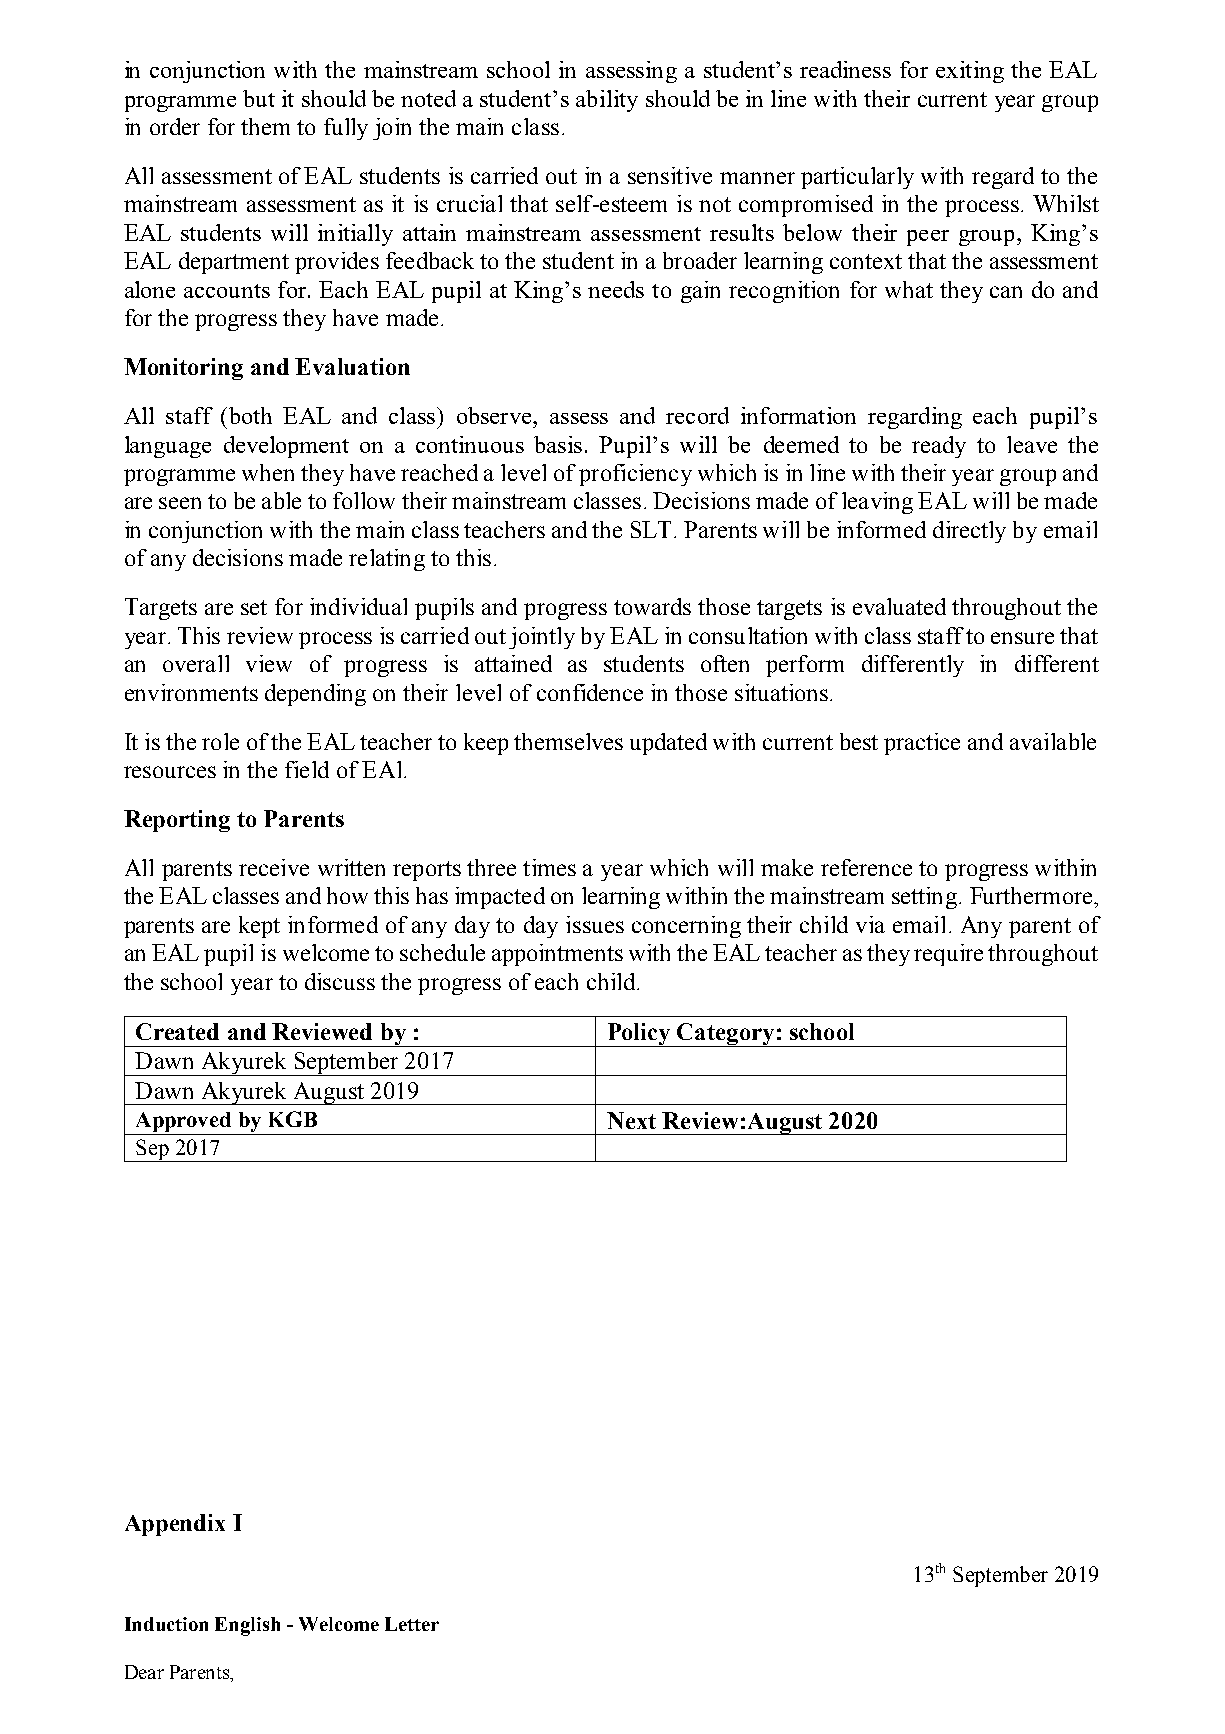 The image size is (1225, 1734). I want to click on but, so click(259, 98).
